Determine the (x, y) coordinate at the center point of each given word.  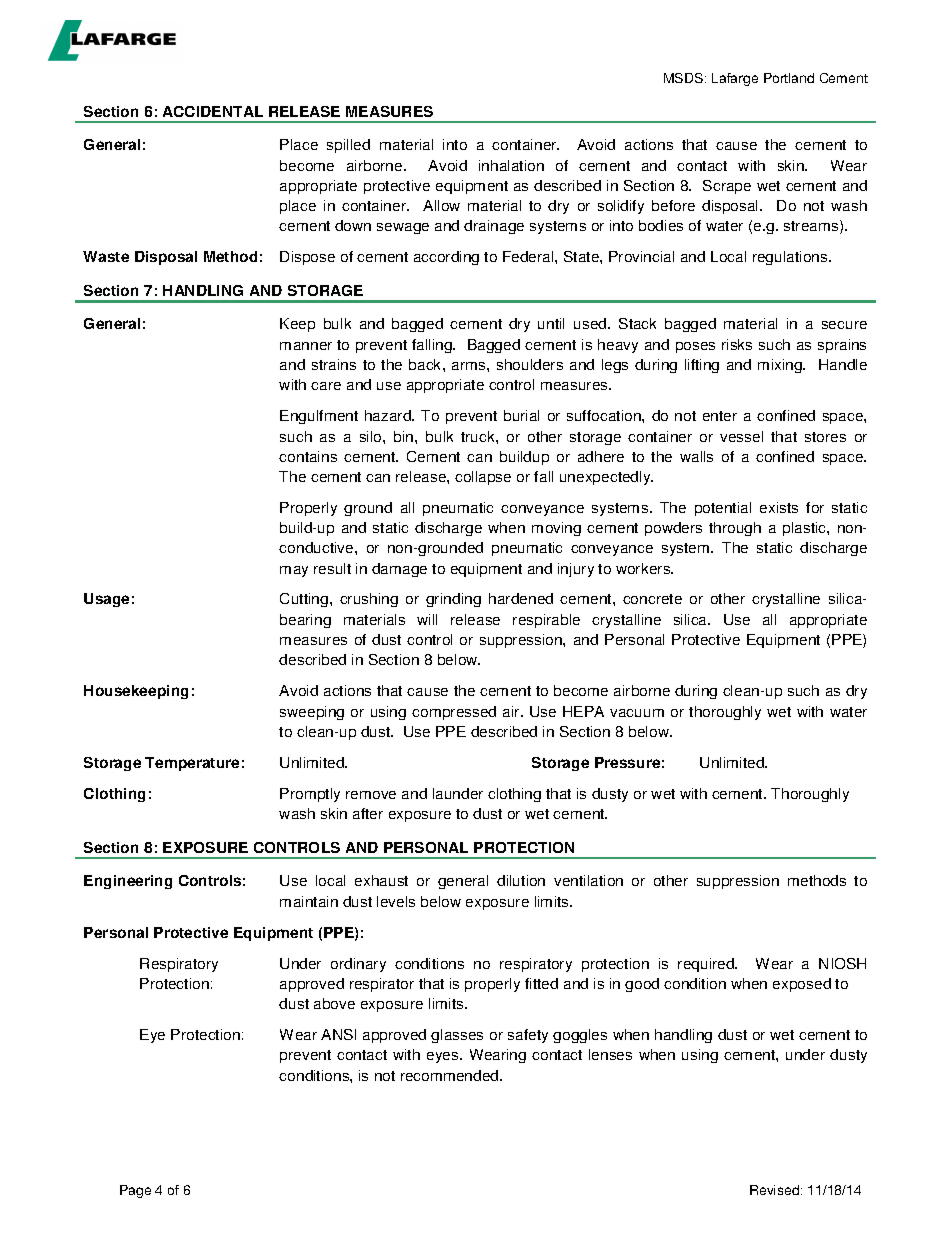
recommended (451, 1075)
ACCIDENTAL (213, 111)
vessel (741, 436)
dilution (521, 880)
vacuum (637, 713)
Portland (789, 78)
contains (308, 456)
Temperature (192, 764)
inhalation (511, 165)
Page (135, 1191)
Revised (774, 1190)
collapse (483, 478)
